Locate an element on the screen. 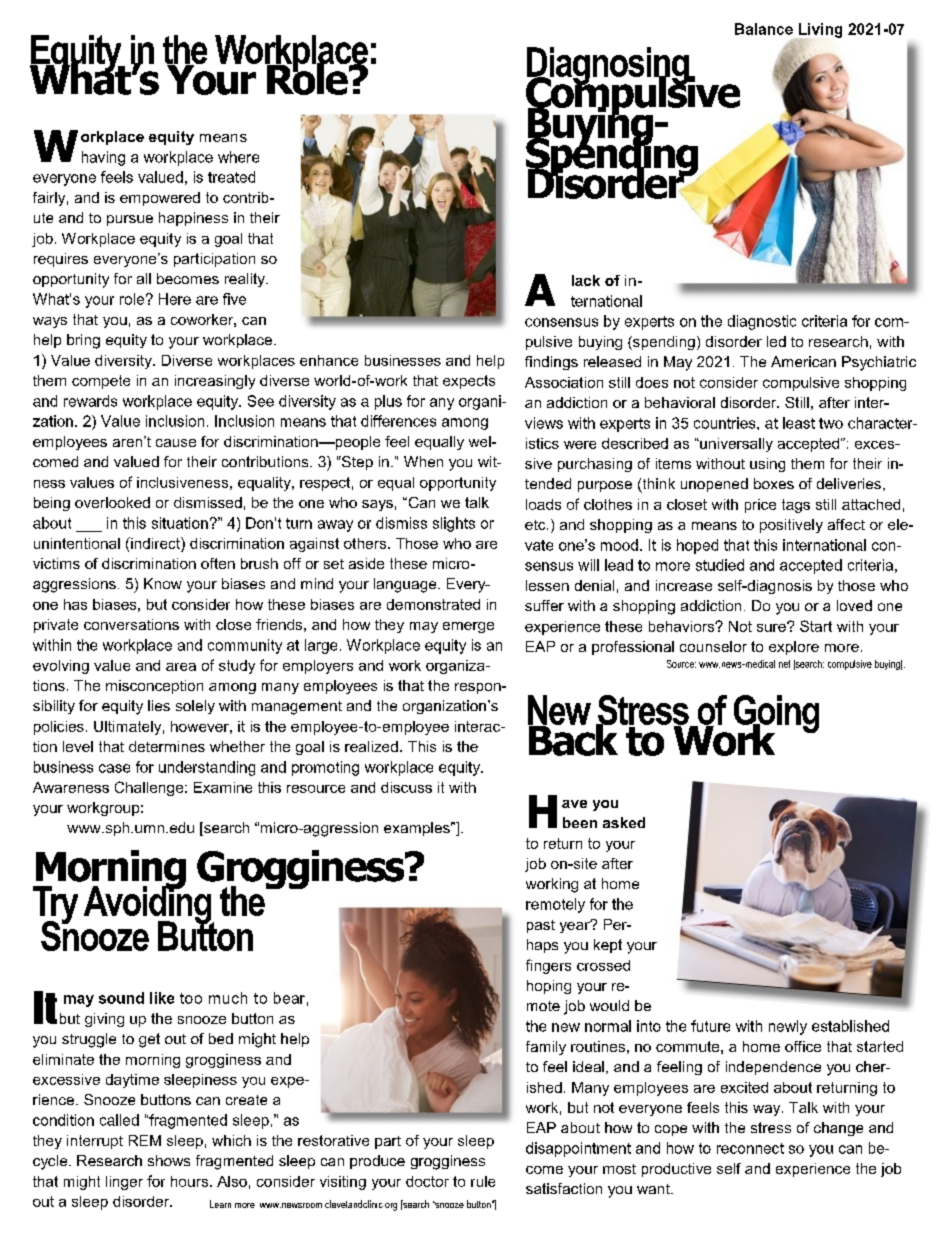 Image resolution: width=952 pixels, height=1233 pixels. reconnect is located at coordinates (750, 1148).
